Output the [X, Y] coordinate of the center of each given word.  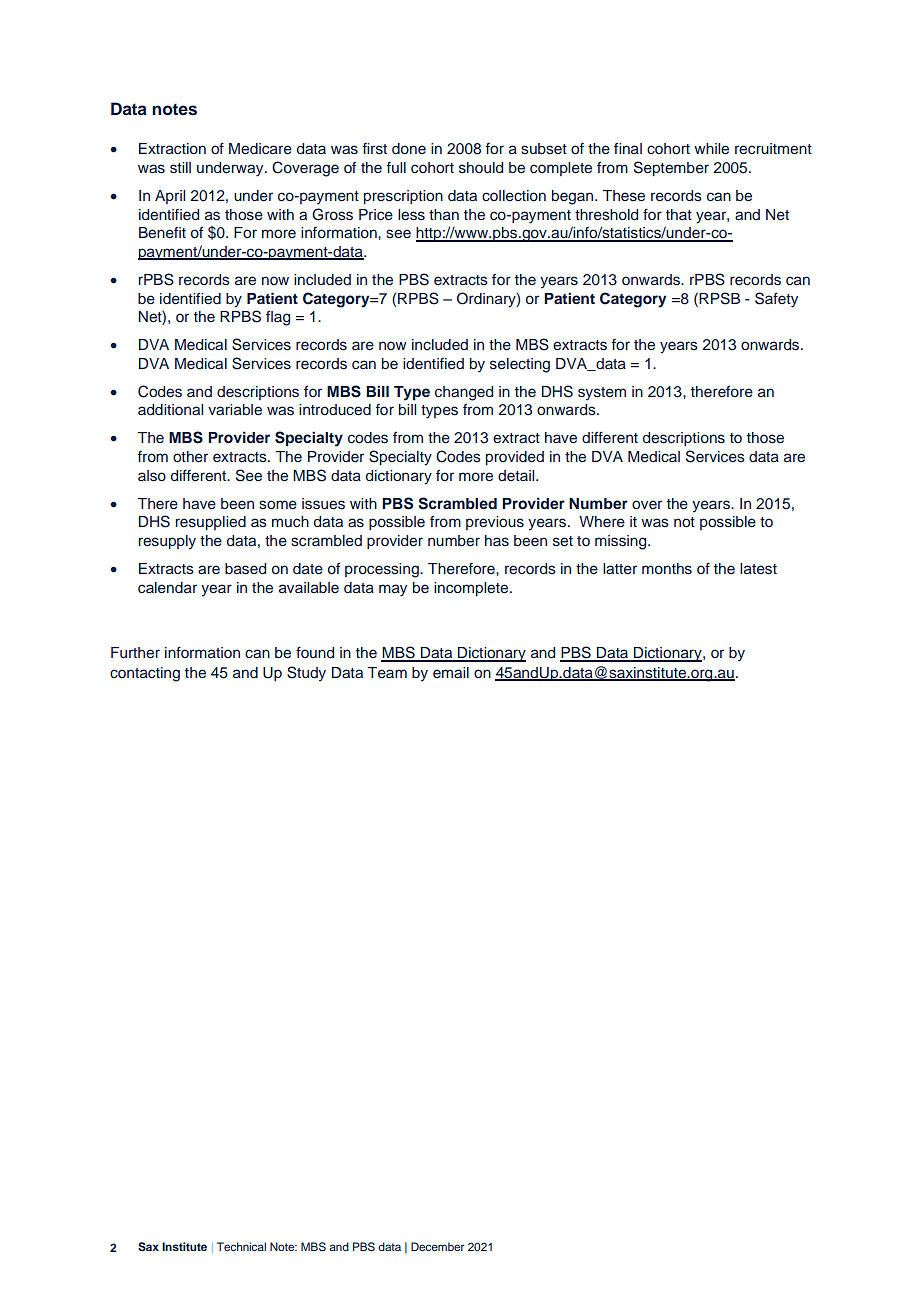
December [437, 1246]
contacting [145, 674]
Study [306, 674]
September [671, 168]
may [393, 590]
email [451, 672]
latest [758, 569]
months [667, 569]
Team [387, 673]
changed [464, 393]
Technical [241, 1246]
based [245, 569]
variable [235, 410]
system [602, 394]
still [180, 168]
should [481, 168]
